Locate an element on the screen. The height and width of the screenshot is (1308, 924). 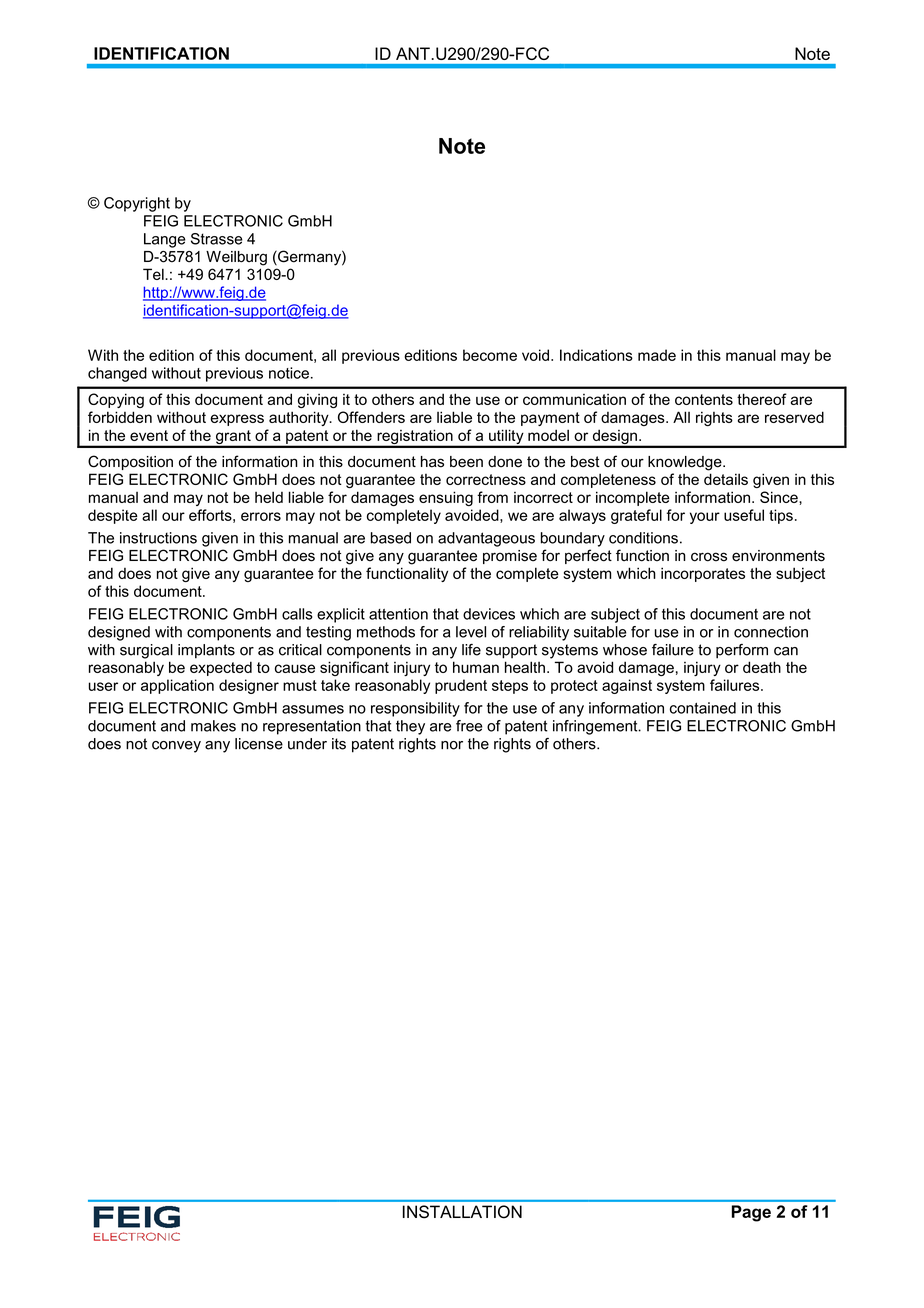
Lange is located at coordinates (165, 240).
